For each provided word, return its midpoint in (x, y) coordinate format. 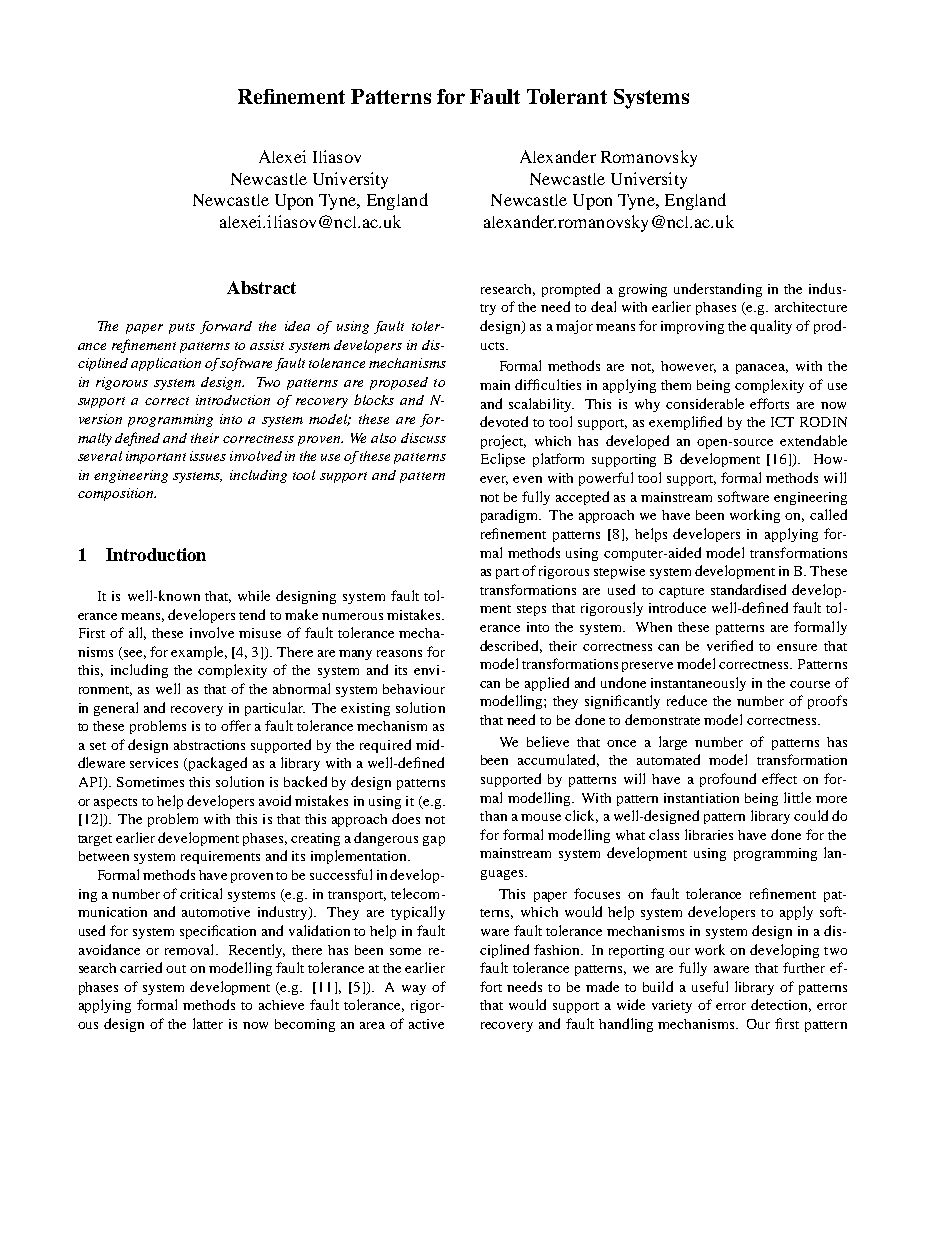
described (511, 646)
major (574, 327)
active (426, 1024)
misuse (260, 633)
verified (730, 645)
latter (208, 1023)
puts (182, 328)
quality (771, 327)
